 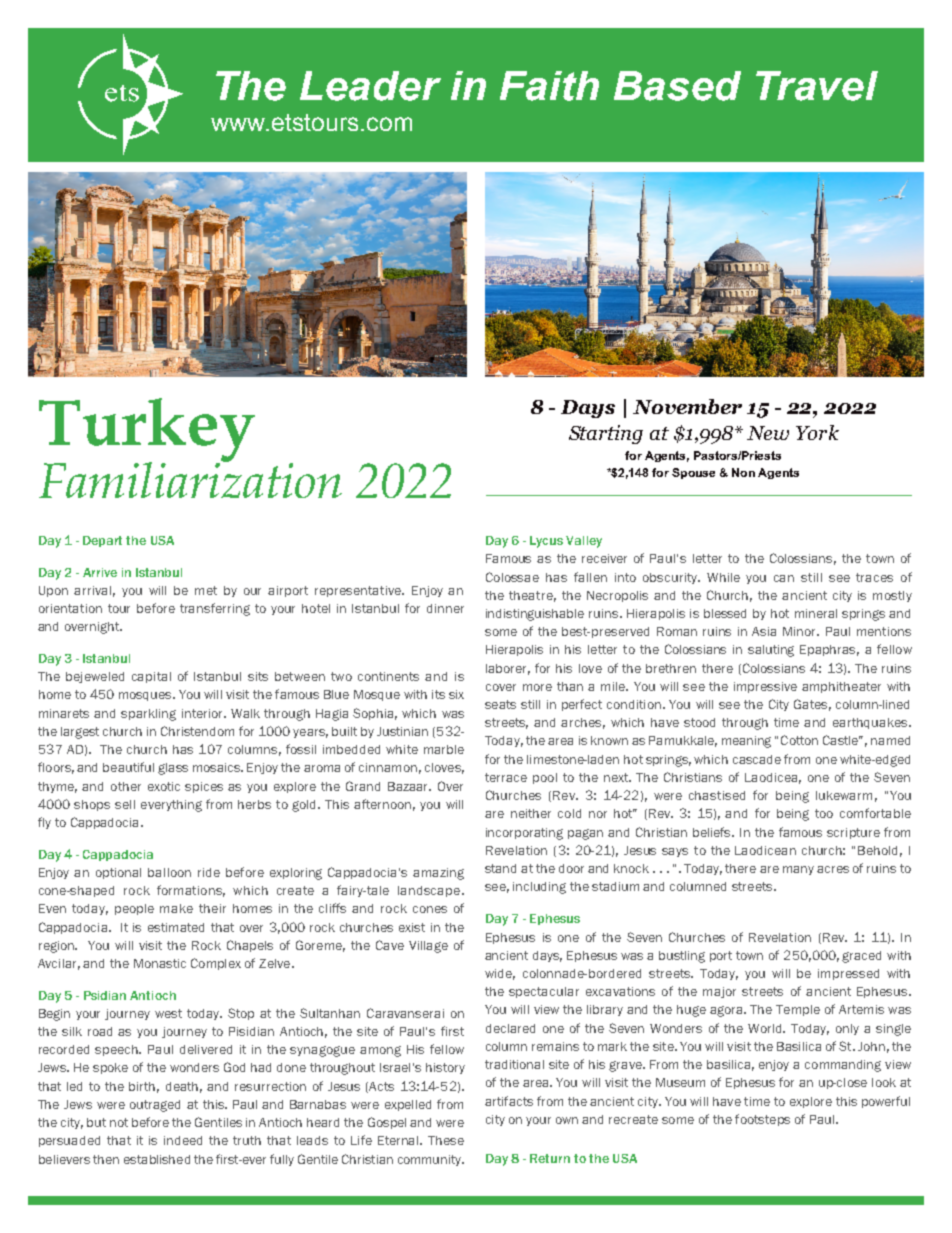 I want to click on optional, so click(x=118, y=873).
